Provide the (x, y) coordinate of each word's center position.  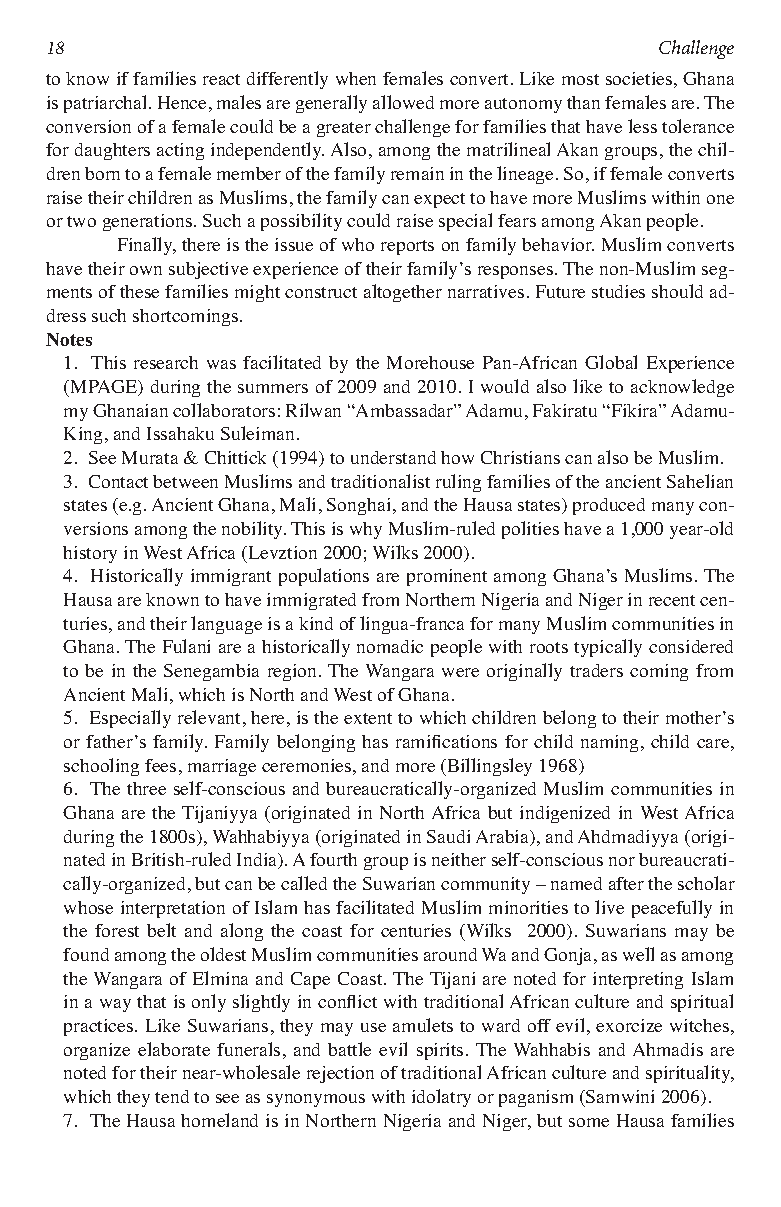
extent (368, 718)
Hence (182, 102)
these (139, 291)
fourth (333, 859)
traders (596, 670)
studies (618, 291)
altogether (403, 293)
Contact (118, 481)
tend (172, 1096)
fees (160, 765)
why (366, 530)
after (626, 883)
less (642, 126)
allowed (403, 102)
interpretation (173, 909)
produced (609, 506)
